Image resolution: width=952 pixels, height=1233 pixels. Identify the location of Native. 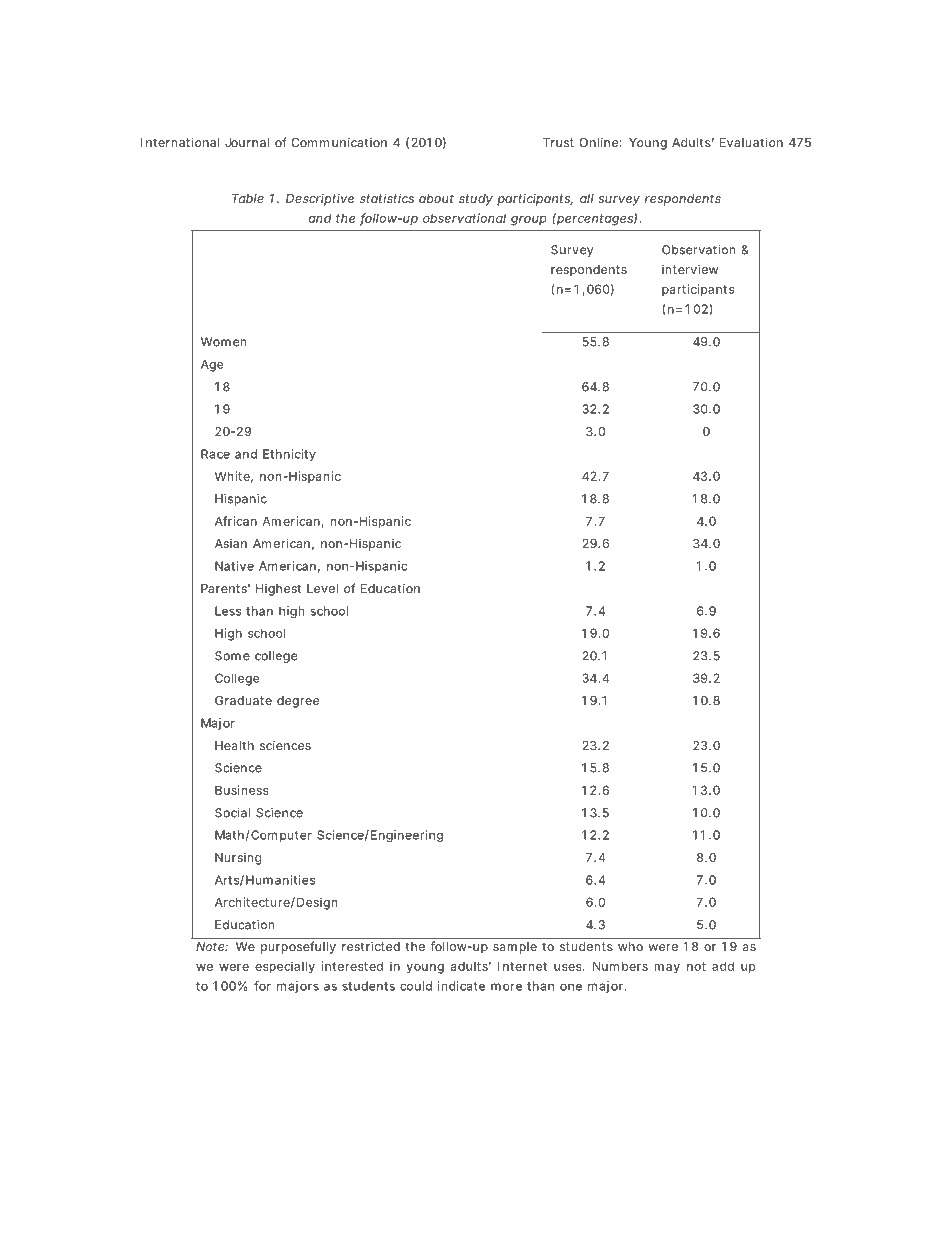
(234, 566).
